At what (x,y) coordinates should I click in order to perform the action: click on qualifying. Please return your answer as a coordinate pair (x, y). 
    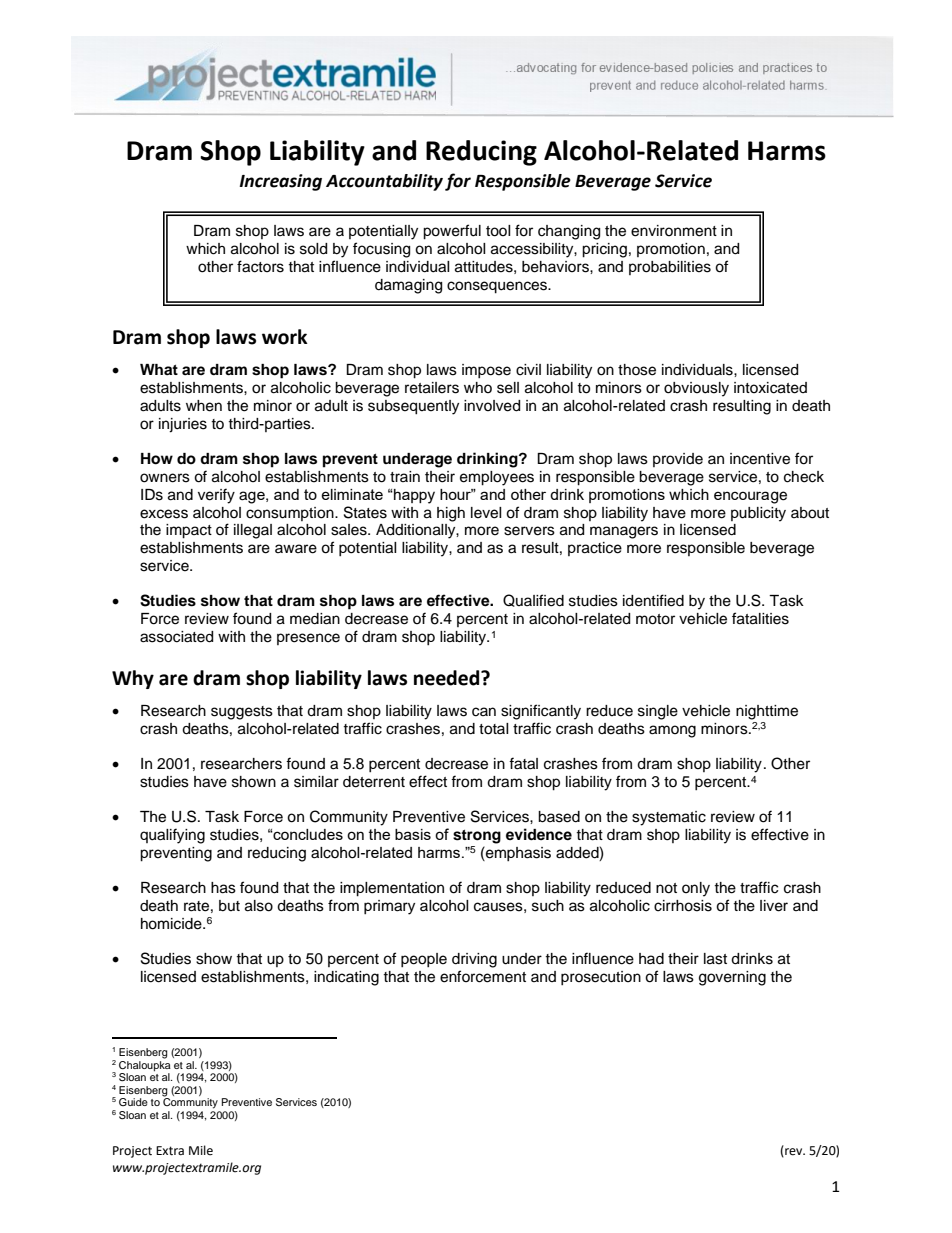
    Looking at the image, I should click on (172, 836).
